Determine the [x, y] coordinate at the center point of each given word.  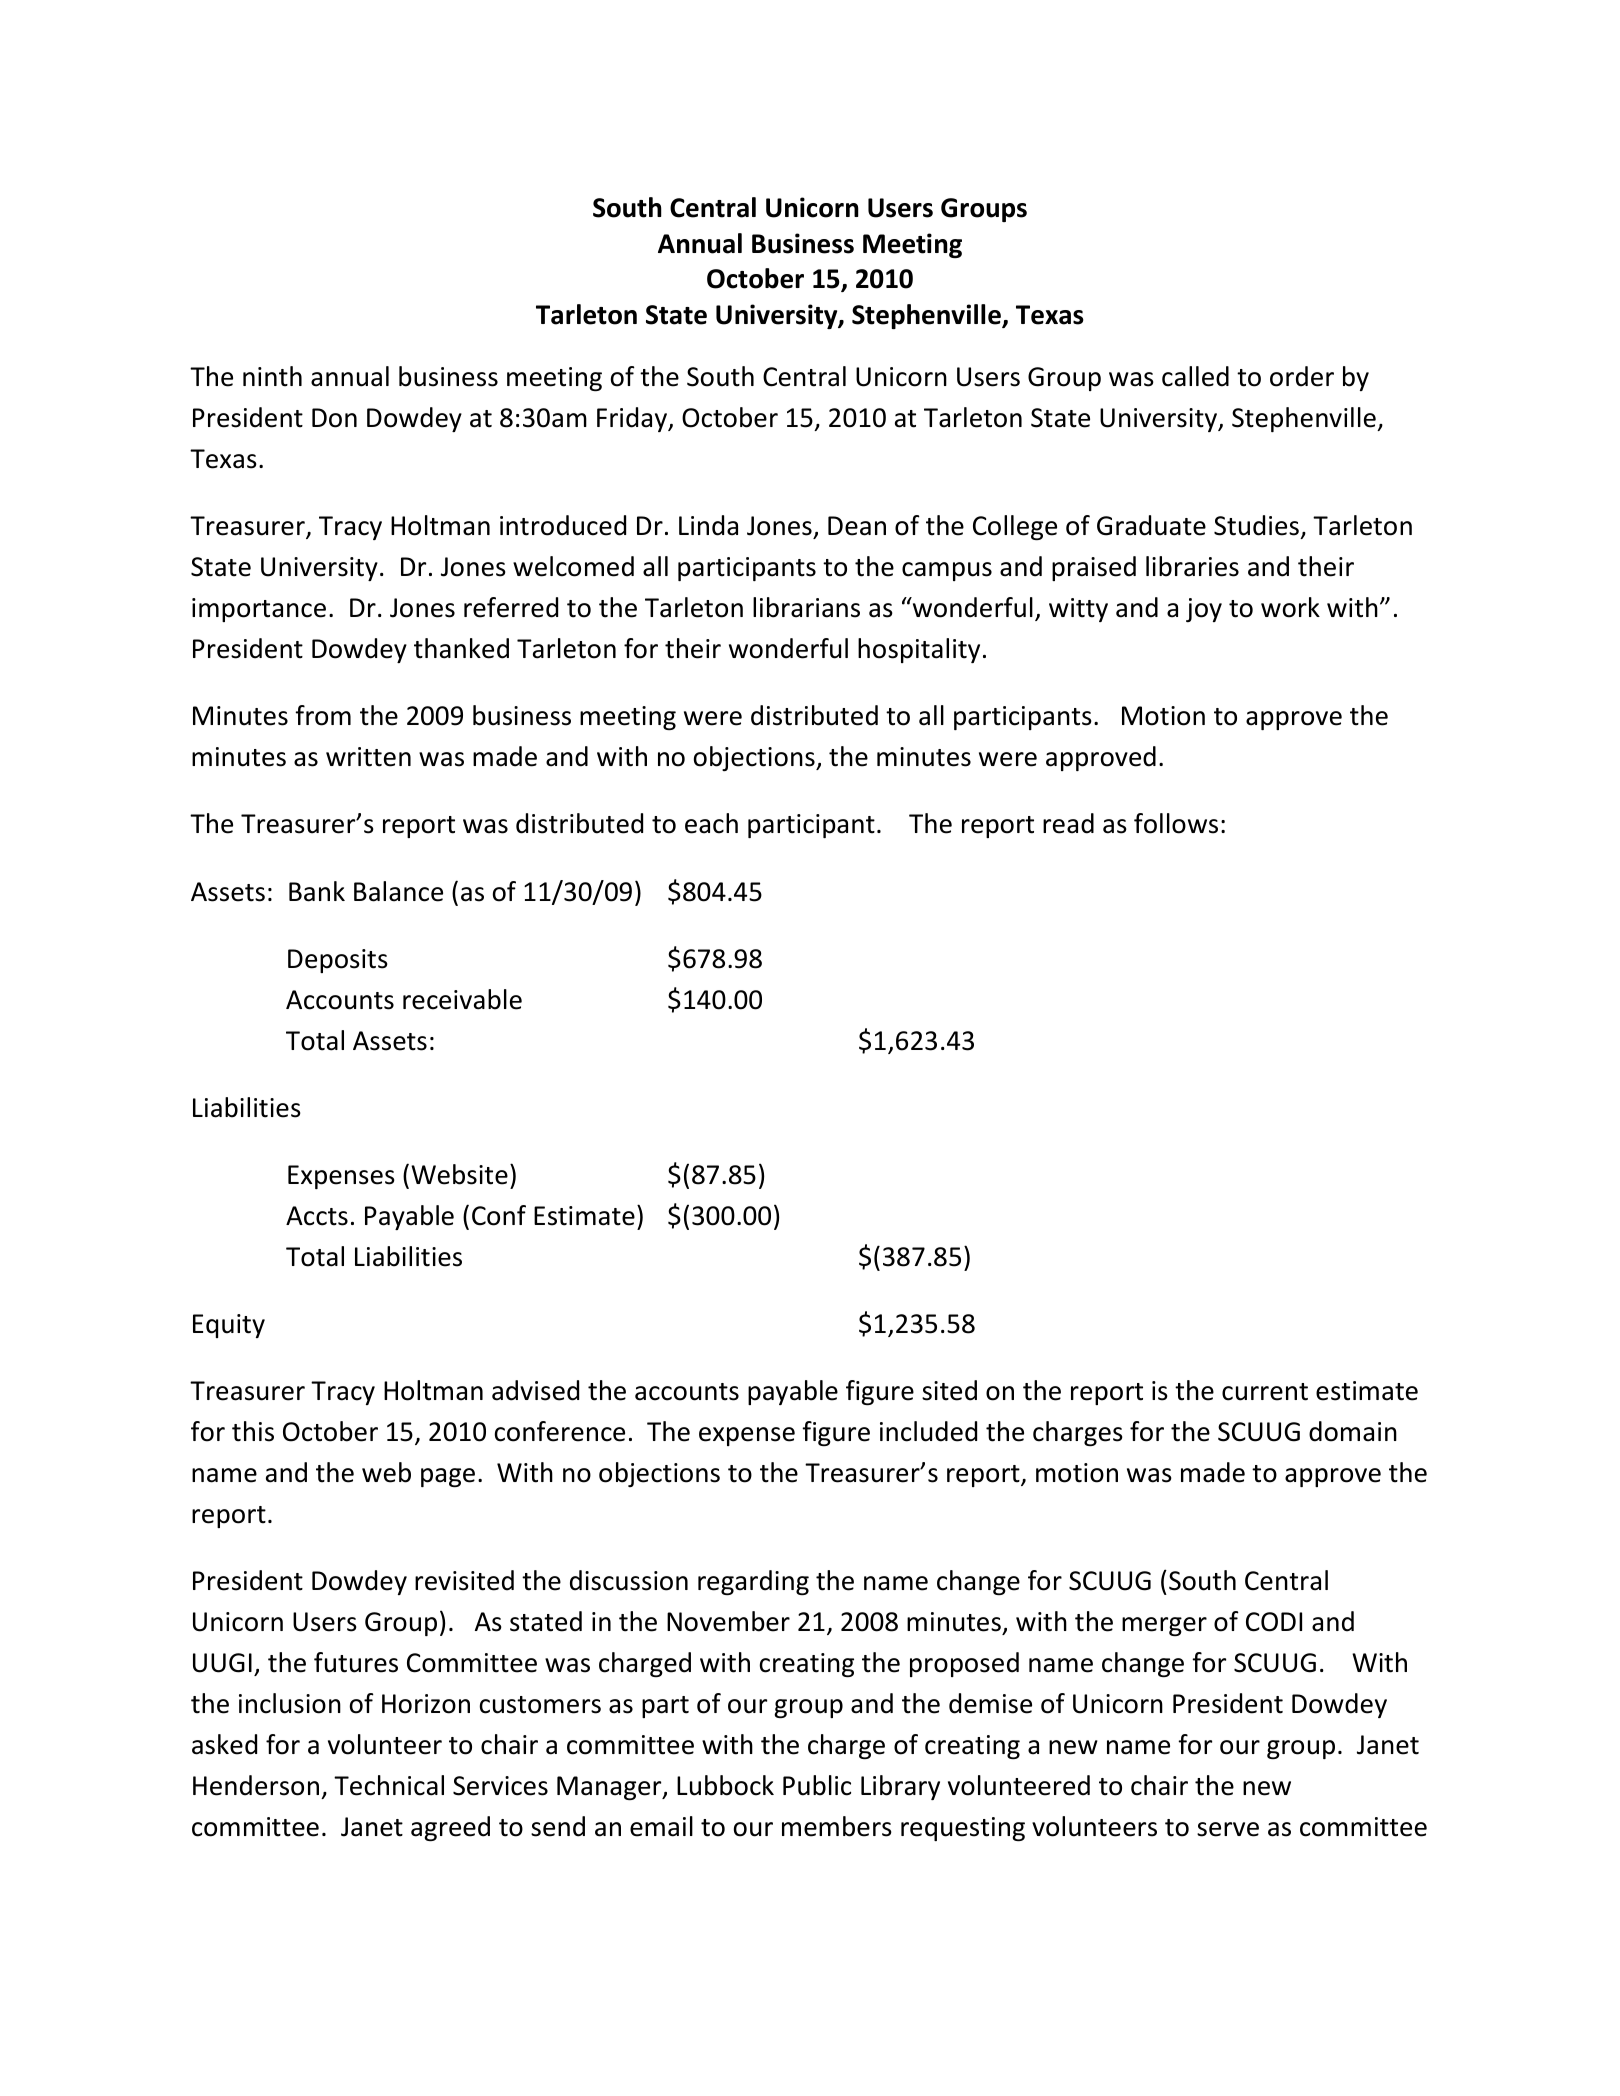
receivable [462, 999]
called [1195, 376]
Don [334, 418]
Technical [389, 1785]
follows [1176, 823]
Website [459, 1174]
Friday [633, 419]
